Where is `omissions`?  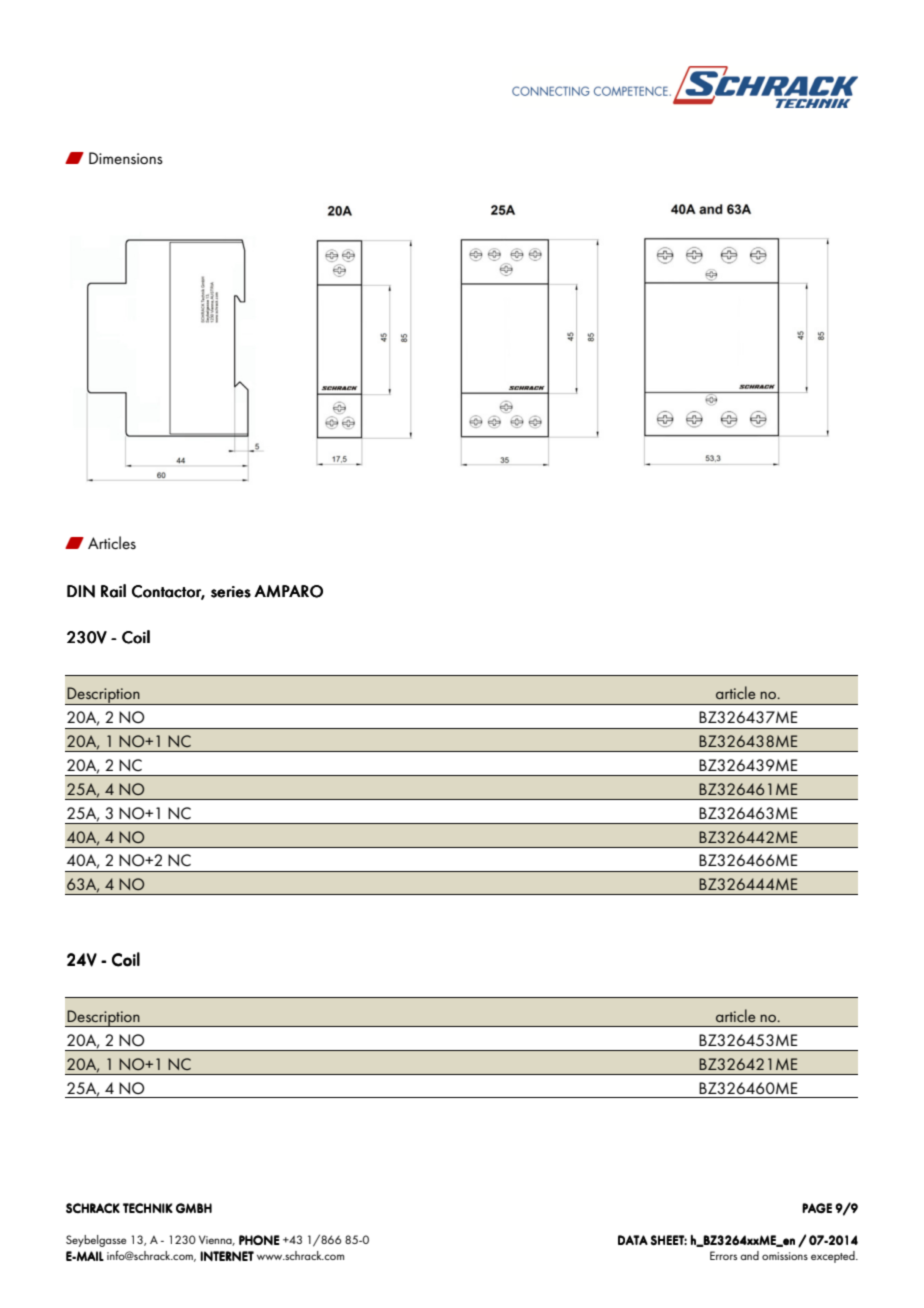
omissions is located at coordinates (785, 1256).
